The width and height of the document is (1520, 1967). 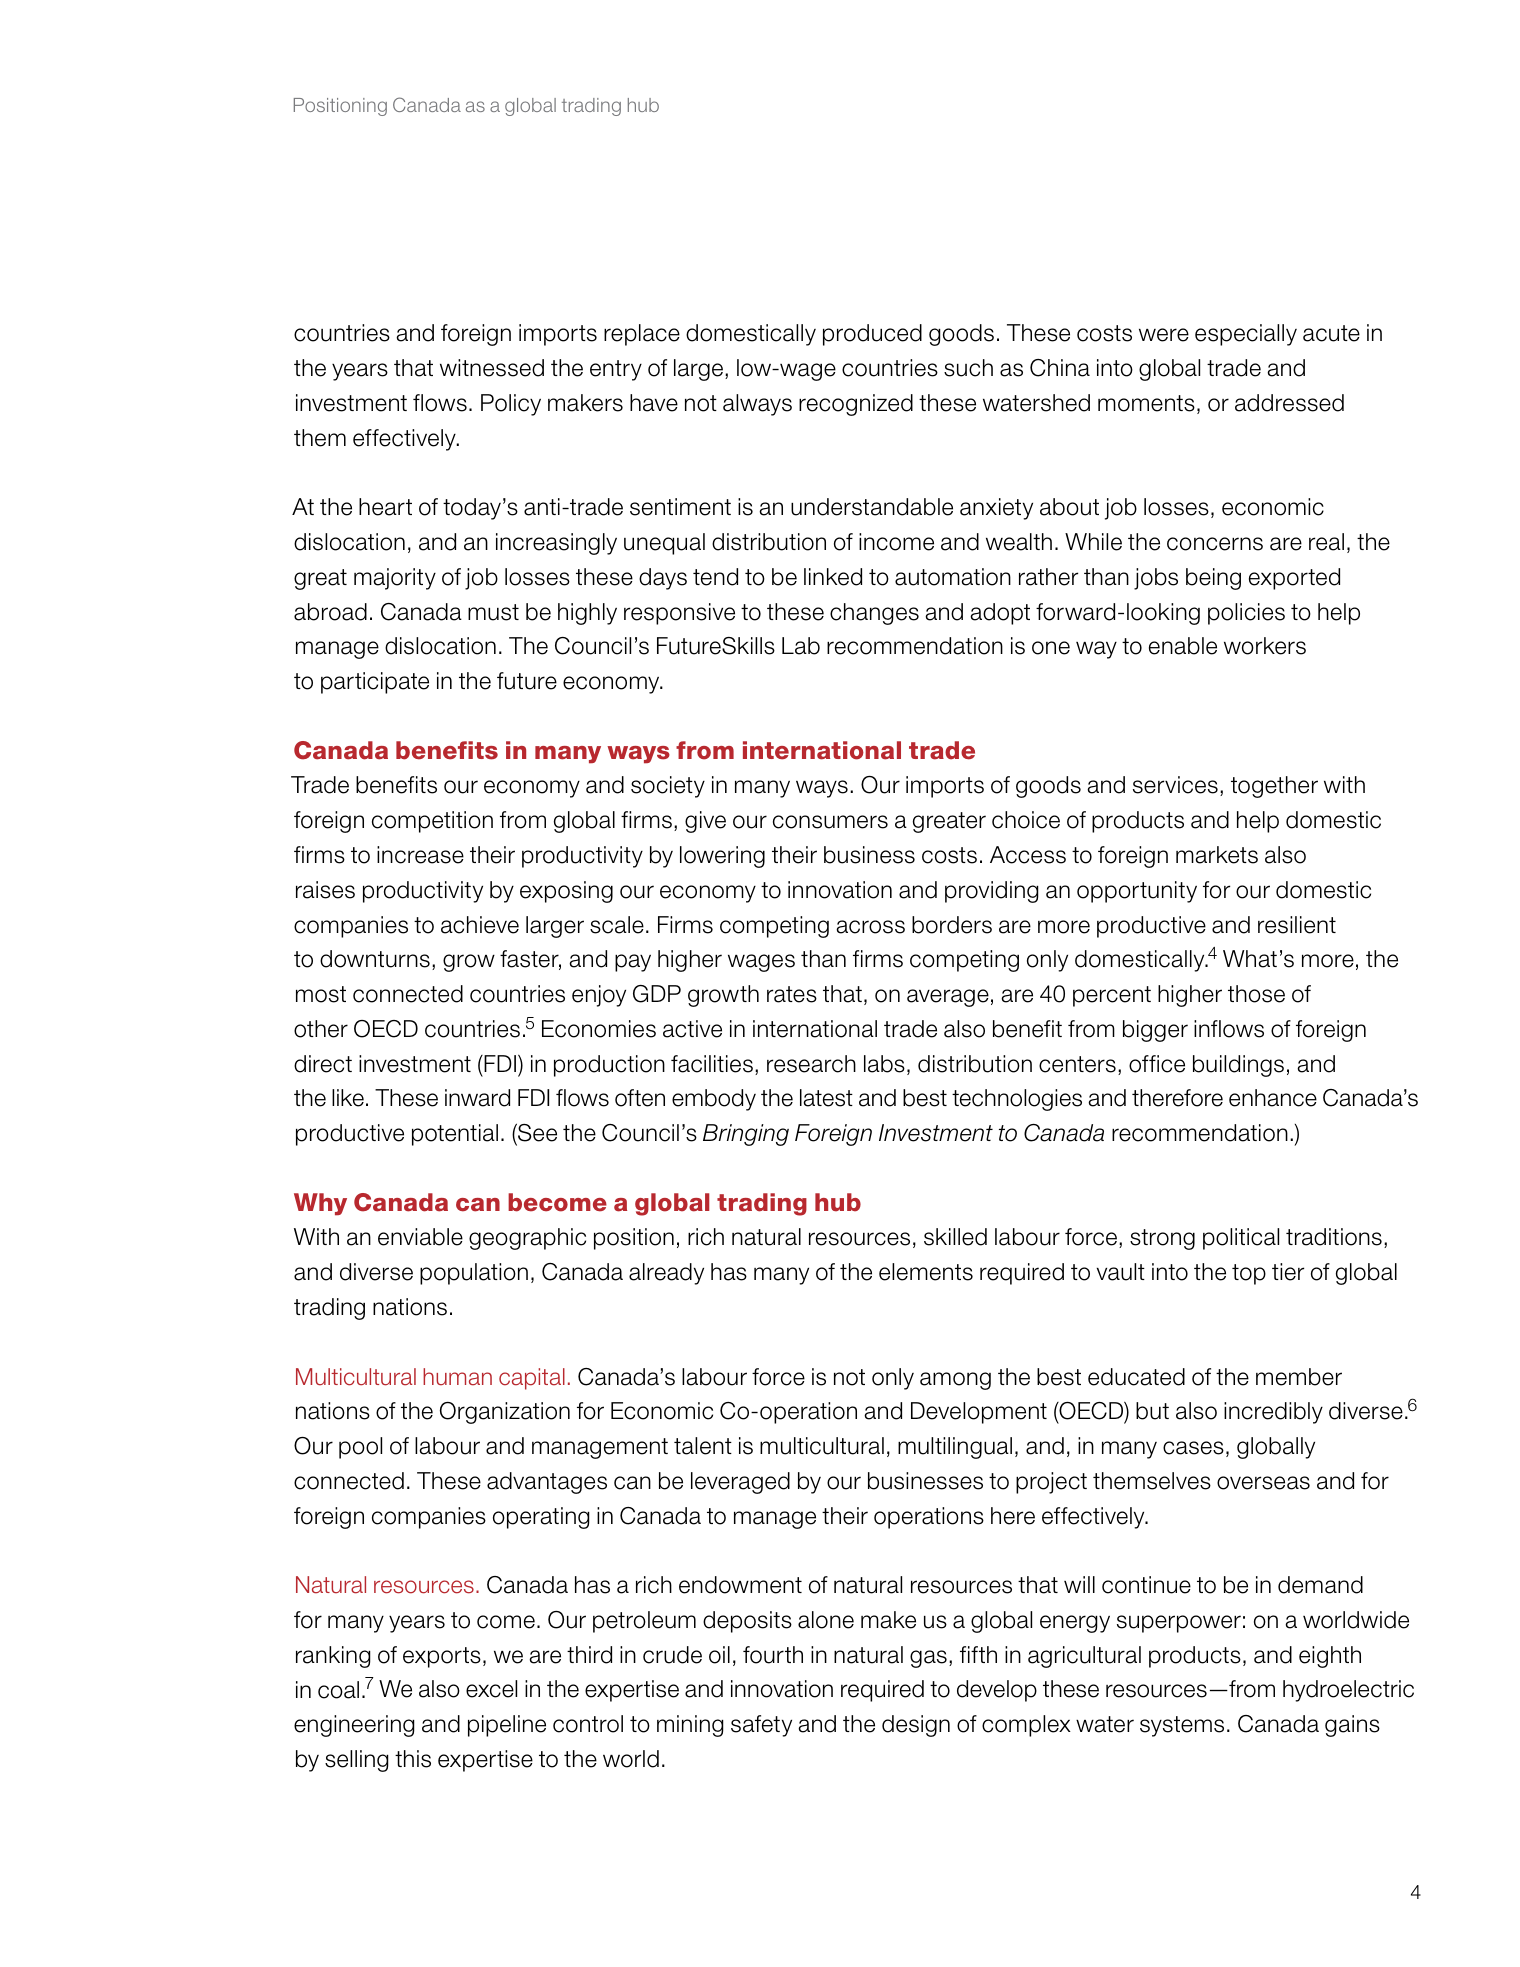 What do you see at coordinates (491, 1689) in the document?
I see `excel` at bounding box center [491, 1689].
